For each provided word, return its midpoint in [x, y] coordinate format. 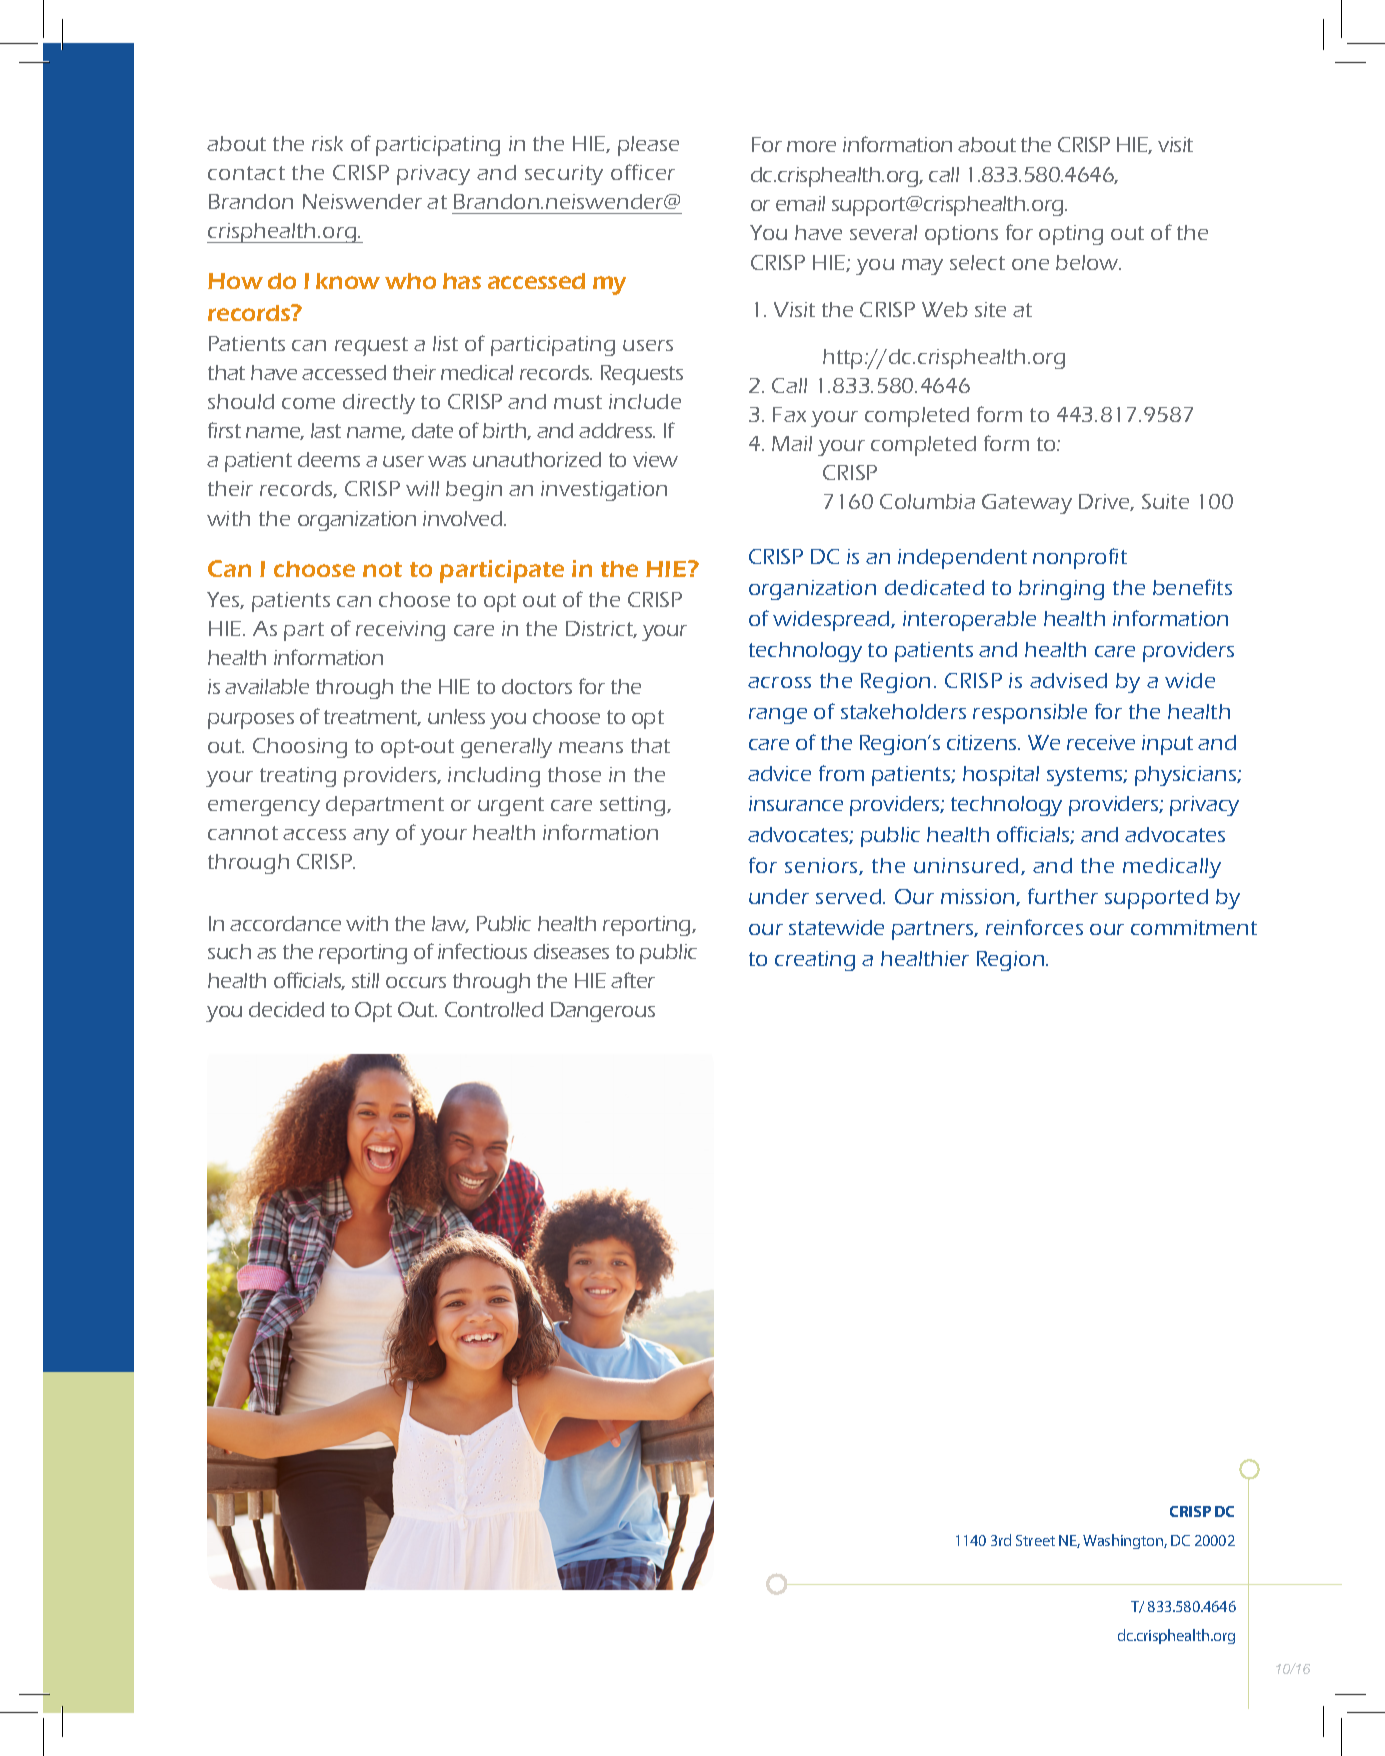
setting [634, 806]
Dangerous [603, 1012]
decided [286, 1009]
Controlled [494, 1009]
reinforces [1034, 927]
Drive [1106, 502]
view [655, 459]
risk [327, 143]
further [1063, 896]
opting [1071, 235]
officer [643, 172]
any [371, 837]
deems [329, 459]
